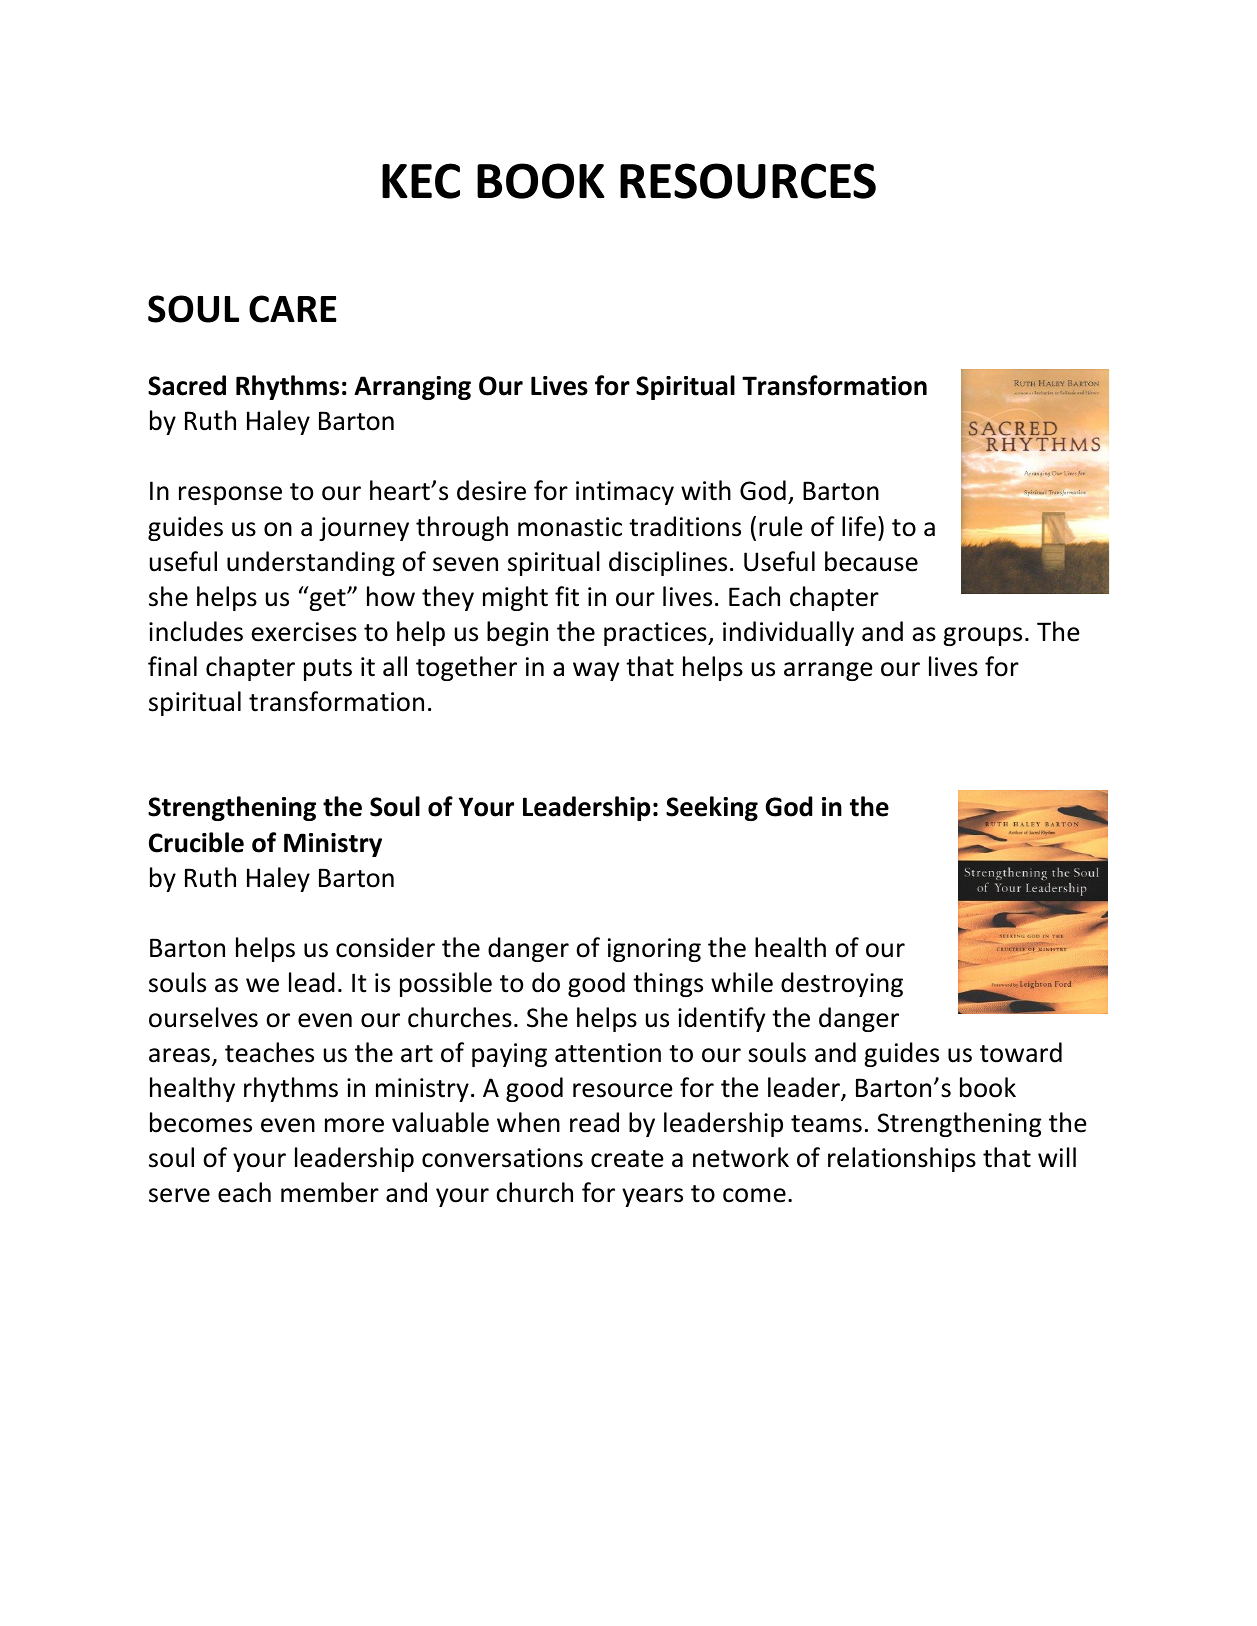  What do you see at coordinates (328, 670) in the screenshot?
I see `puts` at bounding box center [328, 670].
